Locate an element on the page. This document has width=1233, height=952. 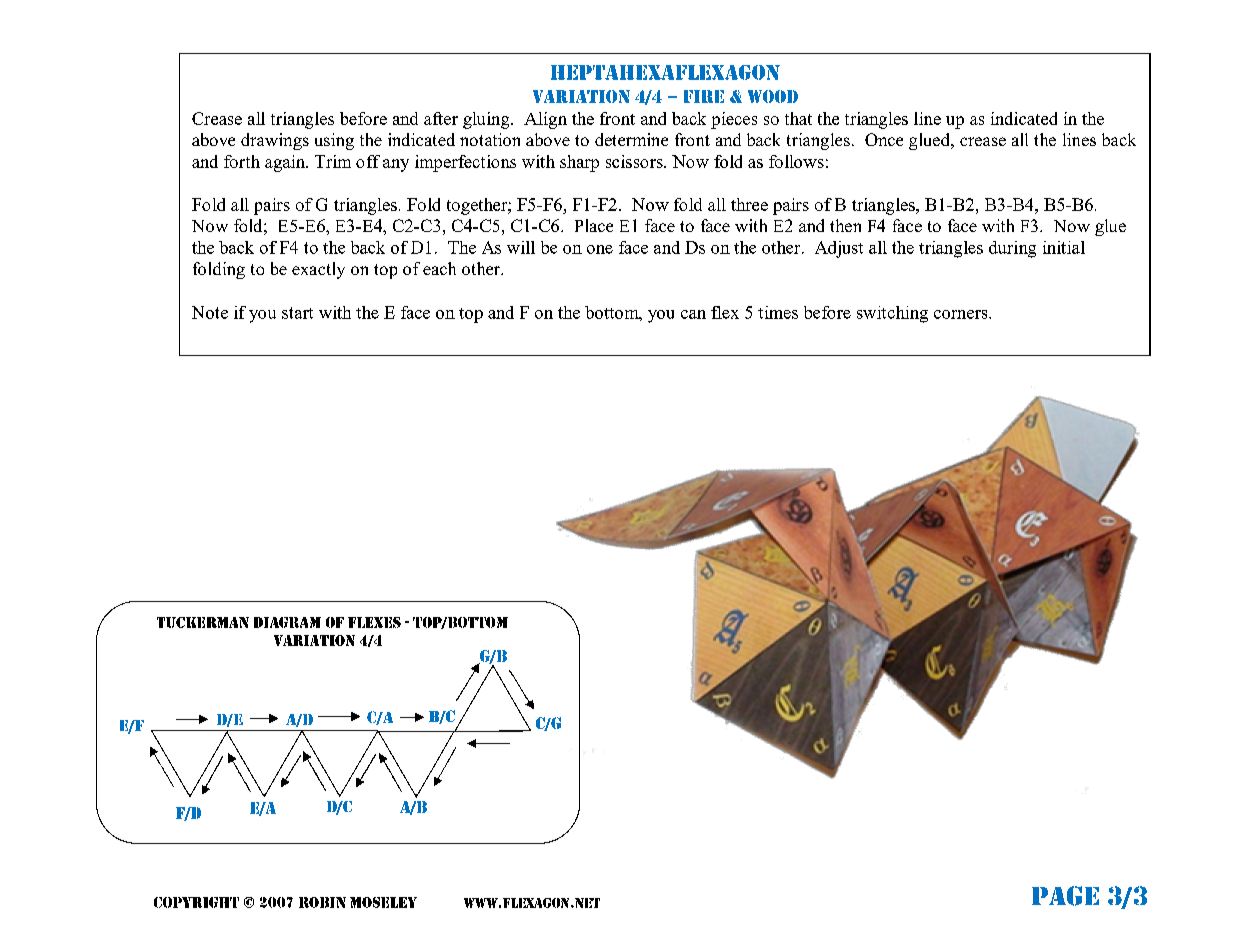
start is located at coordinates (297, 313).
